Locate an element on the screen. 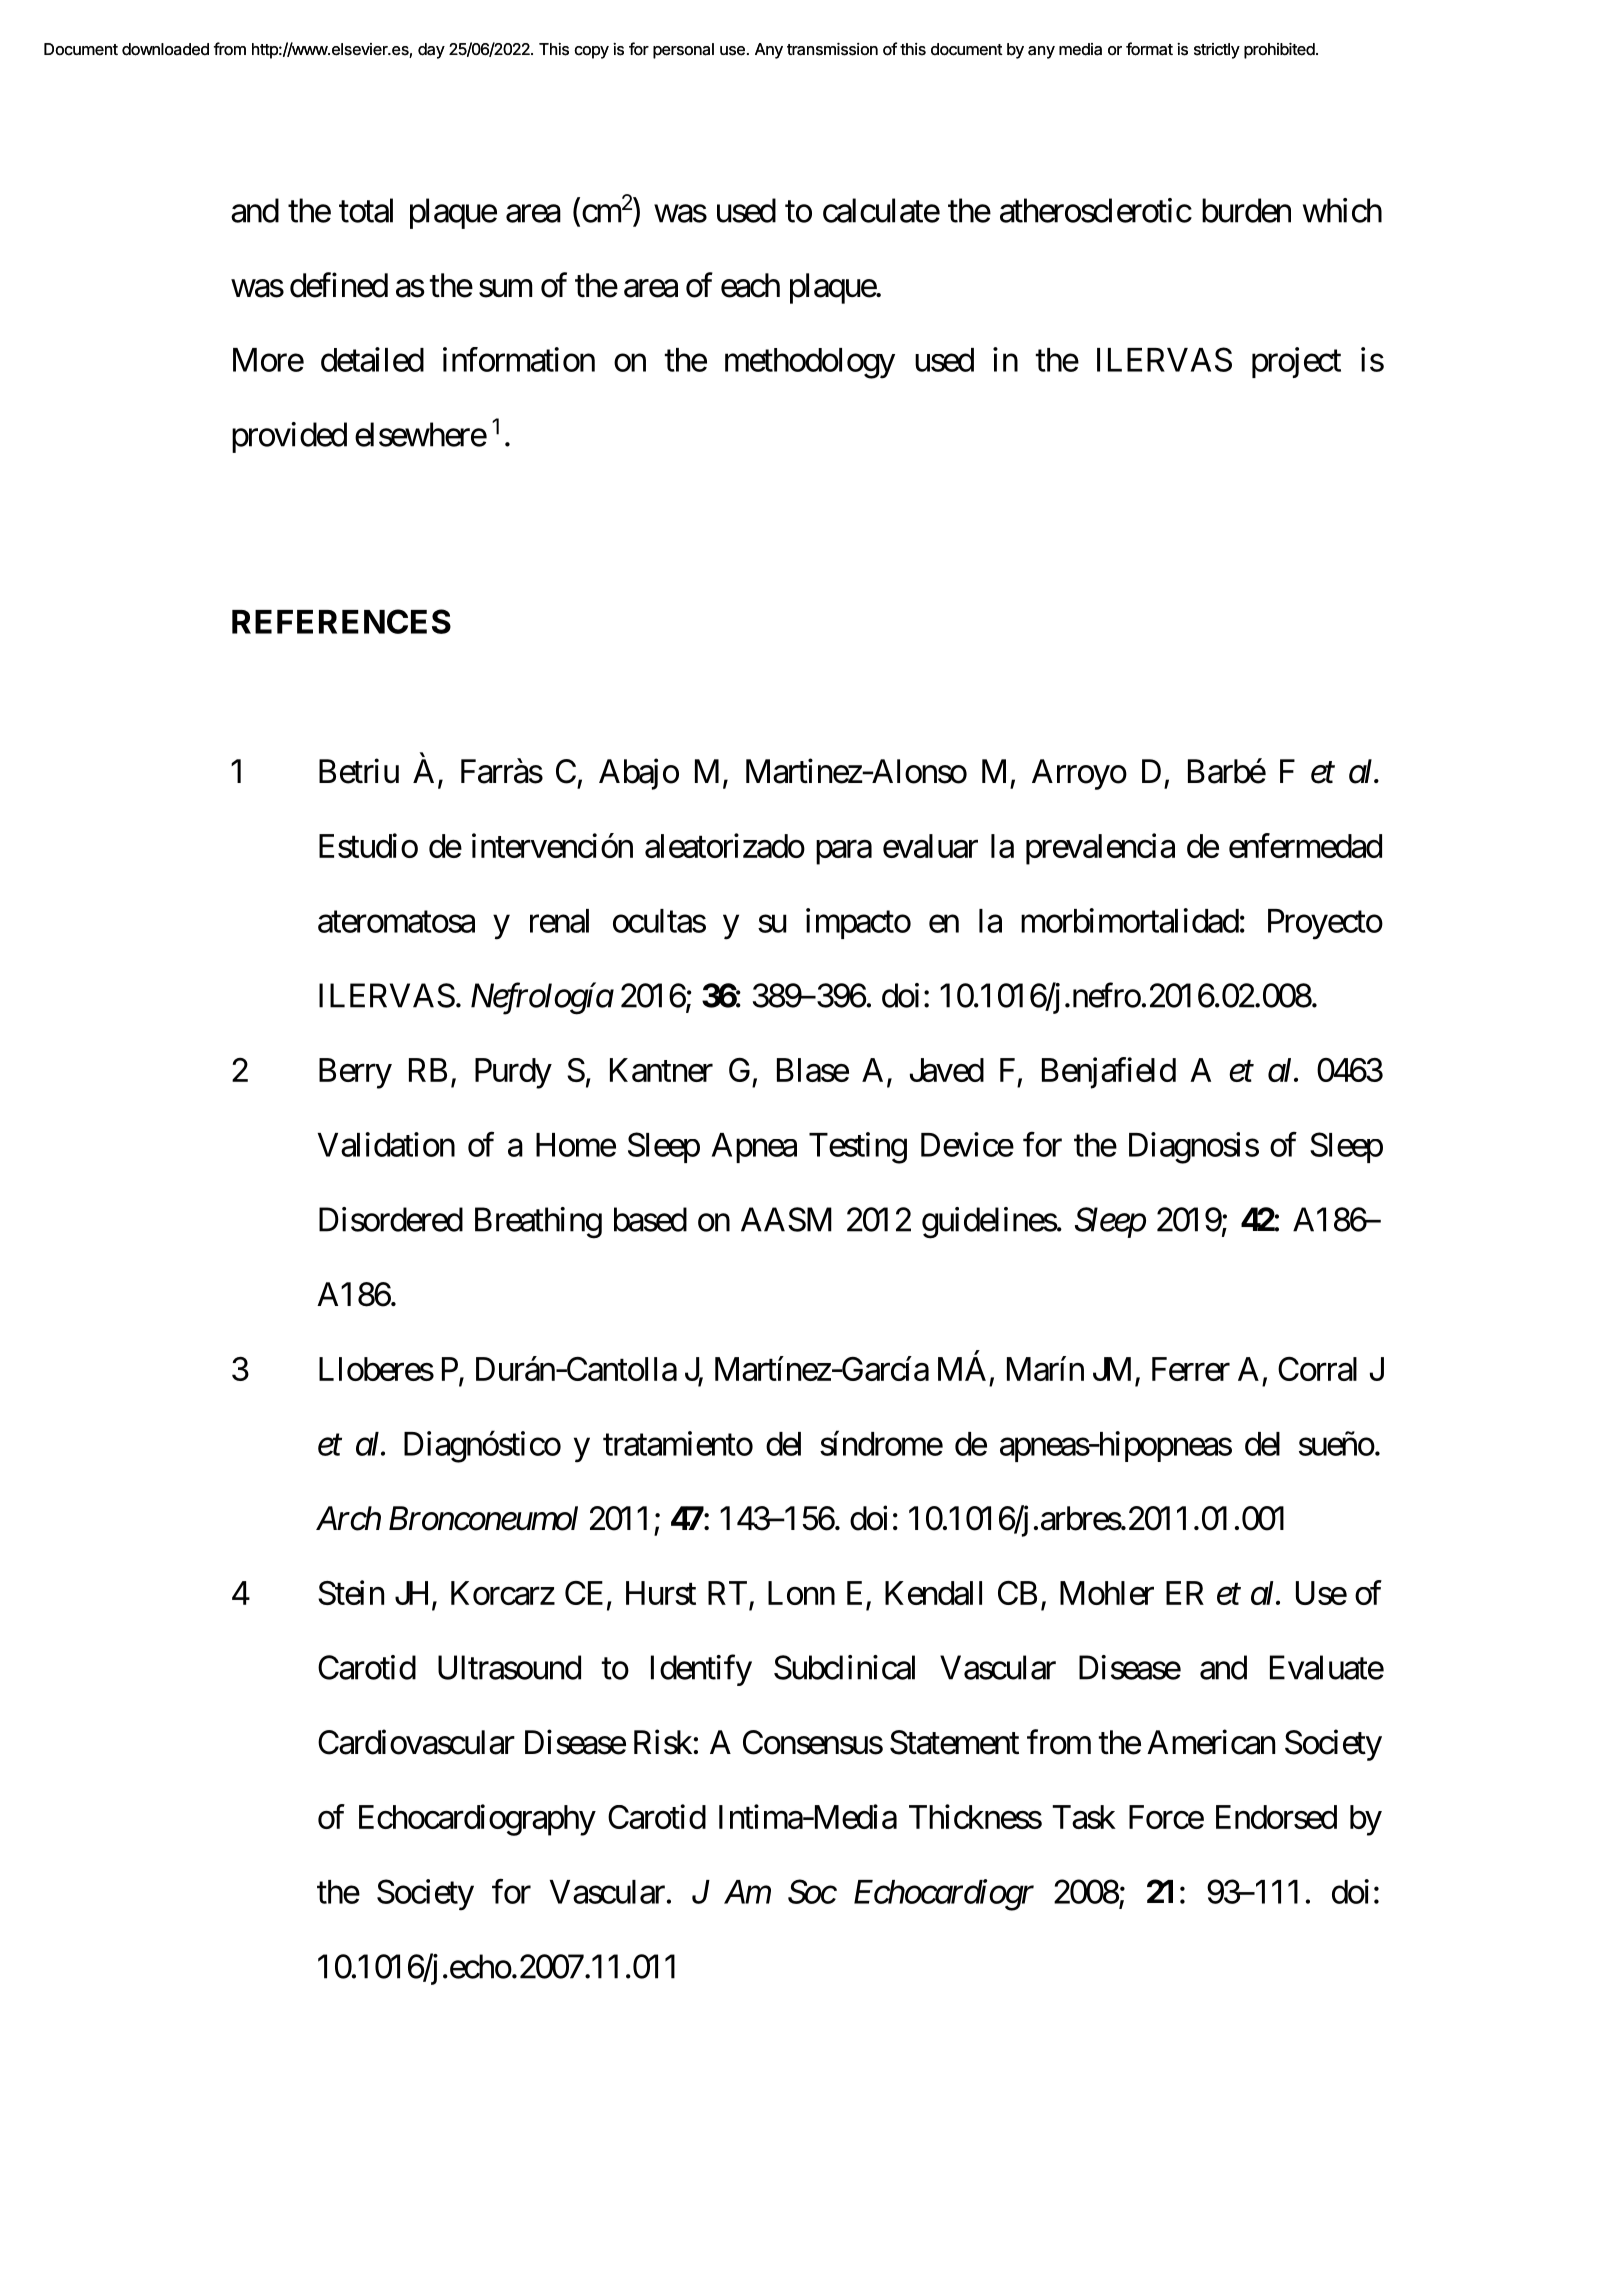  para is located at coordinates (844, 852).
